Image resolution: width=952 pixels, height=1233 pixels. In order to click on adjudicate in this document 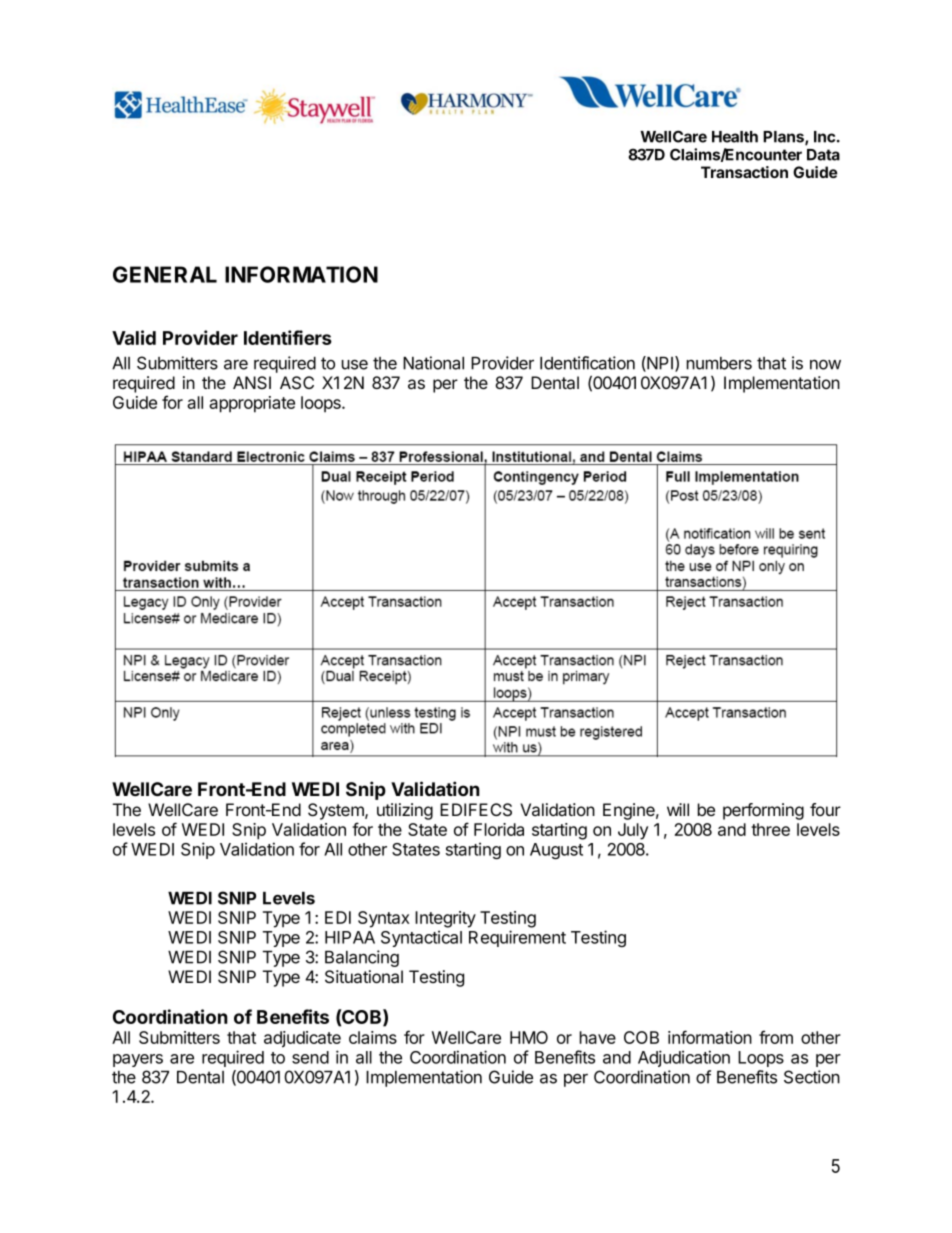, I will do `click(302, 1039)`.
